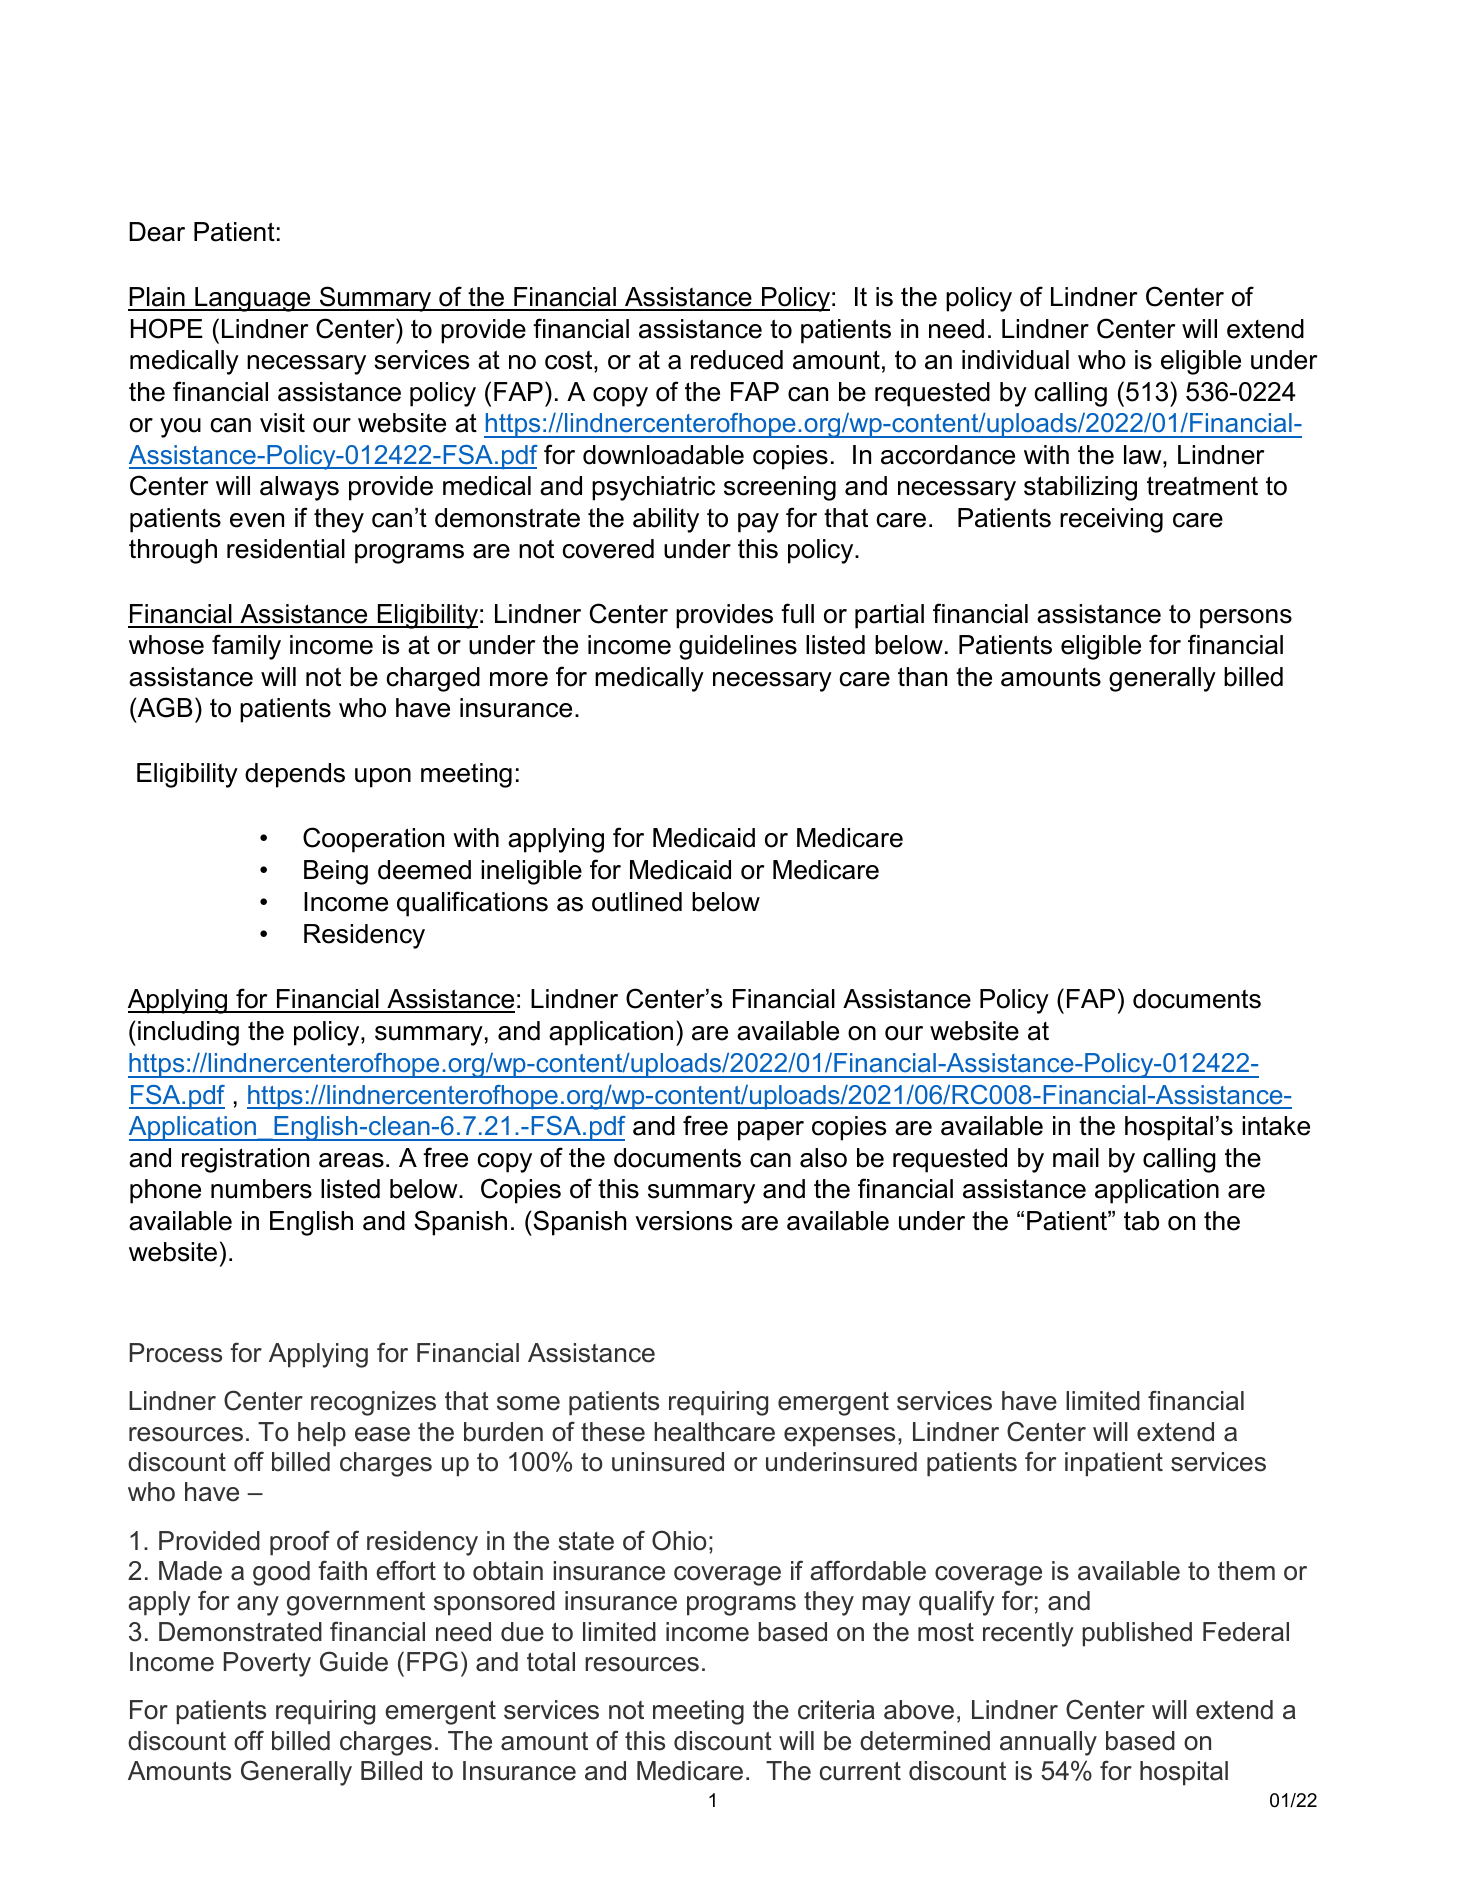 The width and height of the page is (1468, 1900). Describe the element at coordinates (836, 1710) in the page. I see `criteria` at that location.
